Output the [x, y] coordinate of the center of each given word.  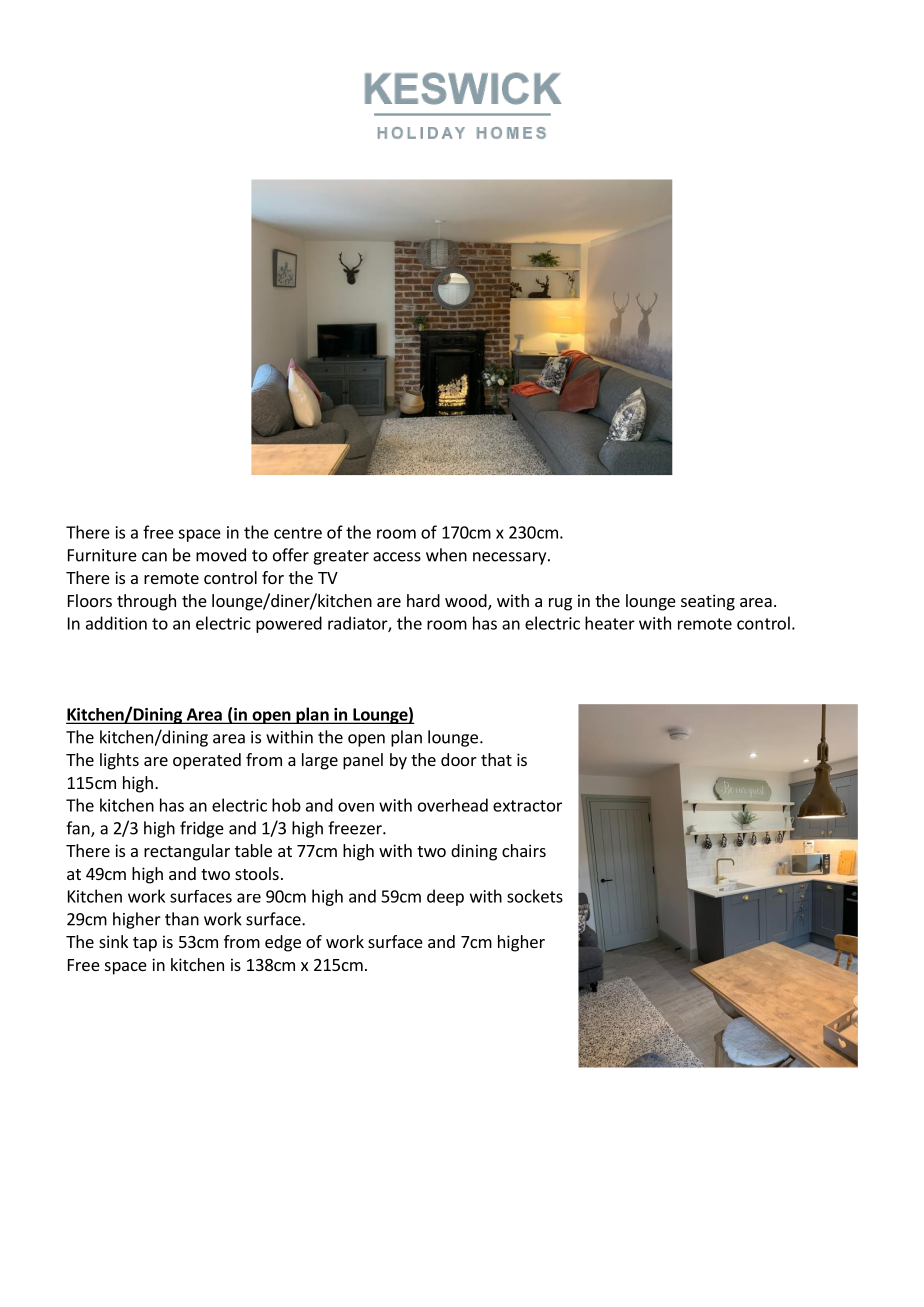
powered [289, 624]
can [154, 557]
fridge [202, 829]
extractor [527, 806]
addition [116, 623]
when [446, 555]
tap [145, 944]
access [397, 557]
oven [356, 807]
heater [610, 623]
